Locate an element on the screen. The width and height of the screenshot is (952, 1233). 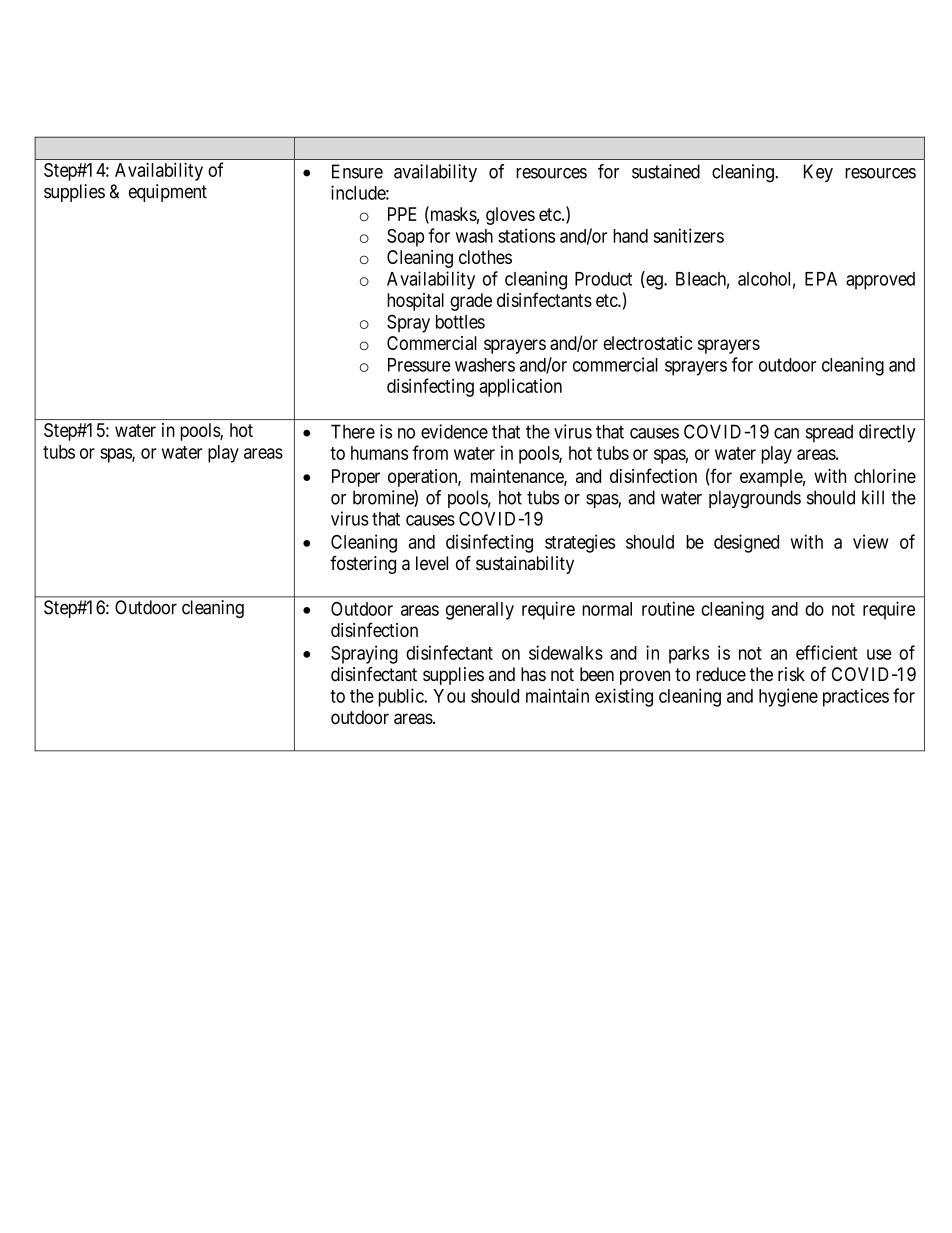
evidence is located at coordinates (454, 431).
